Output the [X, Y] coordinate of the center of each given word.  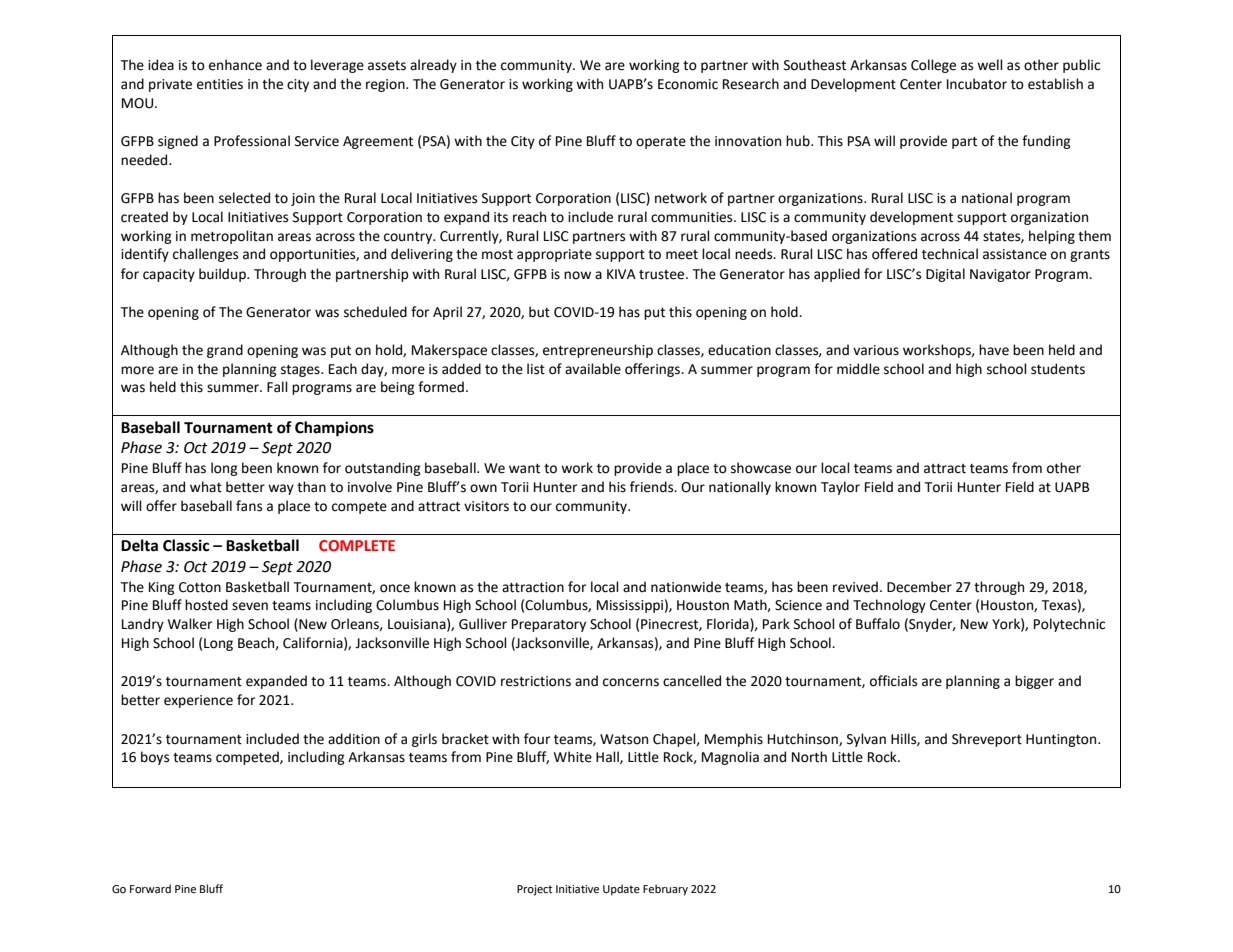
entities [220, 84]
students [1058, 369]
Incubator [977, 84]
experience [198, 701]
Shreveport [987, 740]
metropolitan [232, 237]
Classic [186, 545]
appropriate [554, 255]
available [593, 369]
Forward [150, 888]
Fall [277, 387]
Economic [688, 84]
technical [950, 254]
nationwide [686, 587]
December [919, 587]
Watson [624, 739]
